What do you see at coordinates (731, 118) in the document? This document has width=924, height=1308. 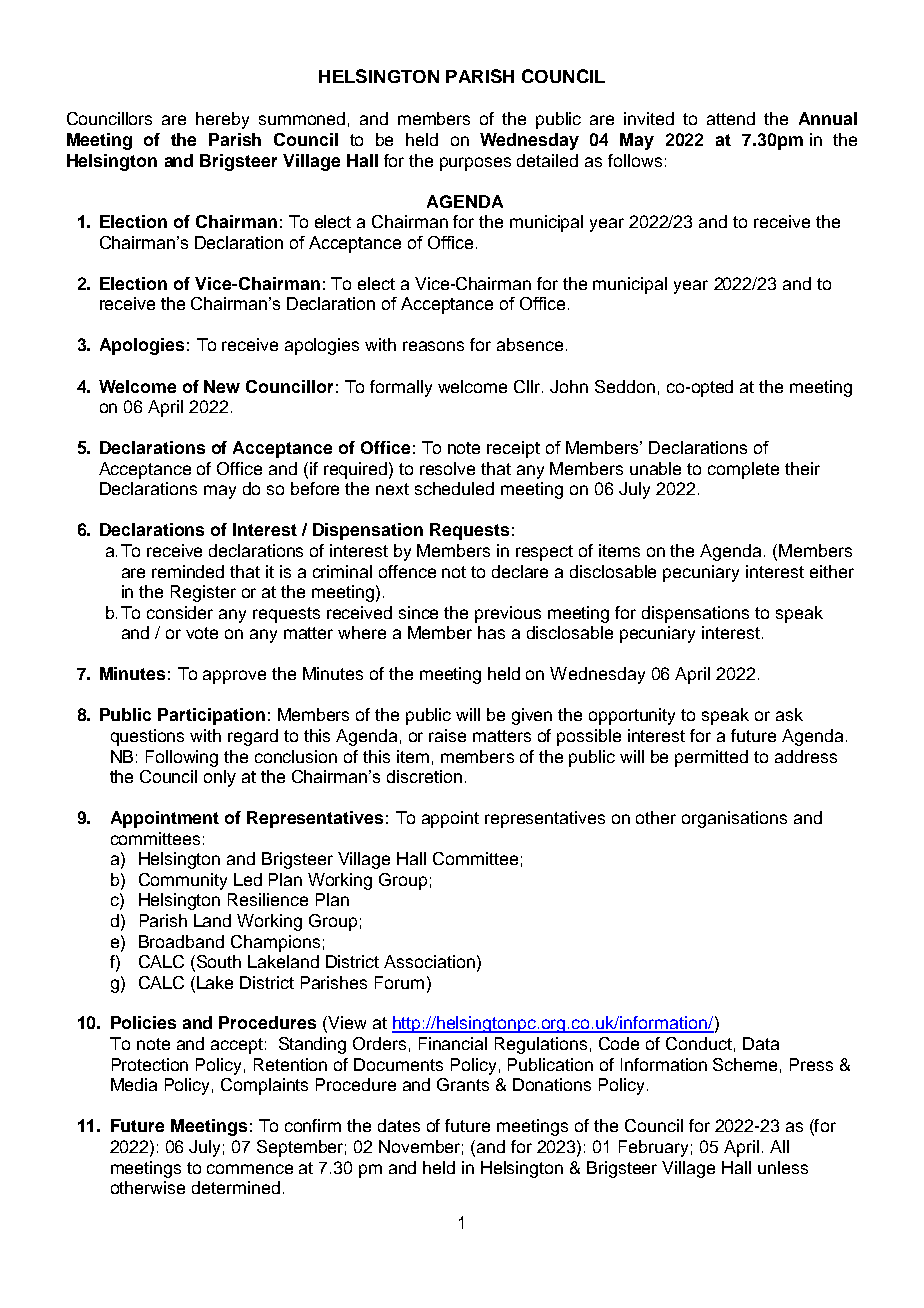 I see `attend` at bounding box center [731, 118].
